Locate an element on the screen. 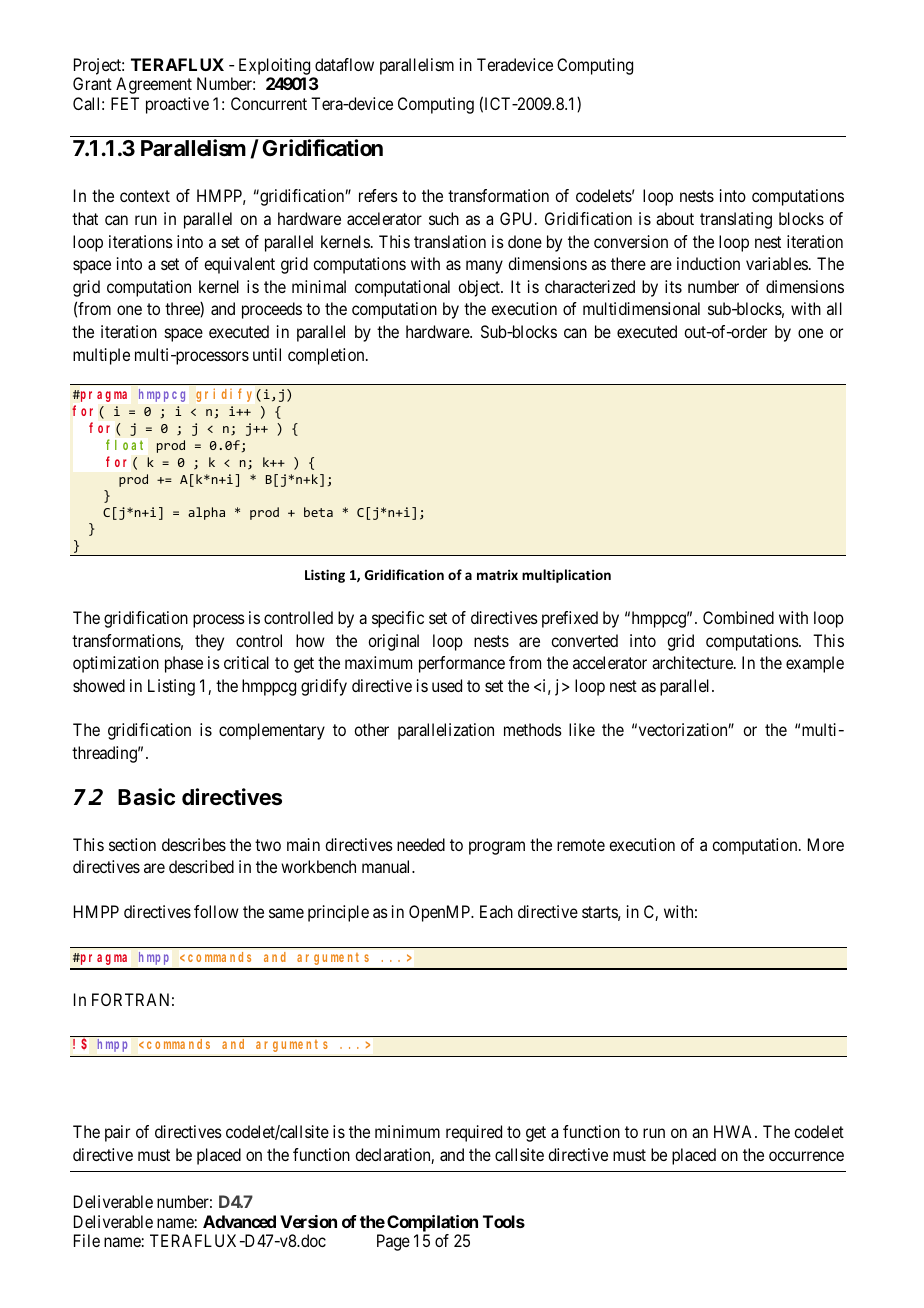 Image resolution: width=924 pixels, height=1308 pixels. proactive is located at coordinates (177, 105).
